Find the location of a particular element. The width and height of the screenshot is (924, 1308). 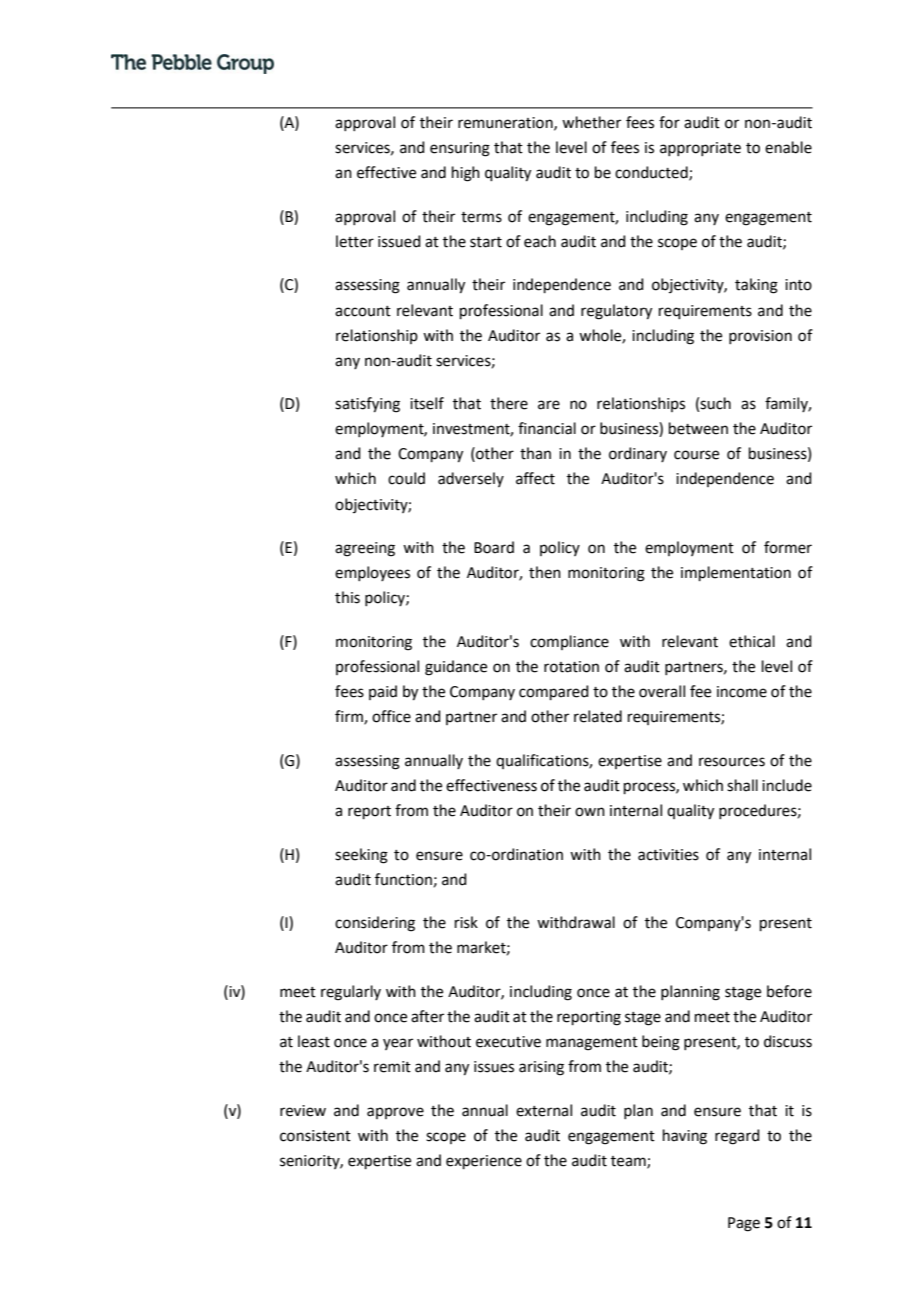

consistent is located at coordinates (315, 1136).
